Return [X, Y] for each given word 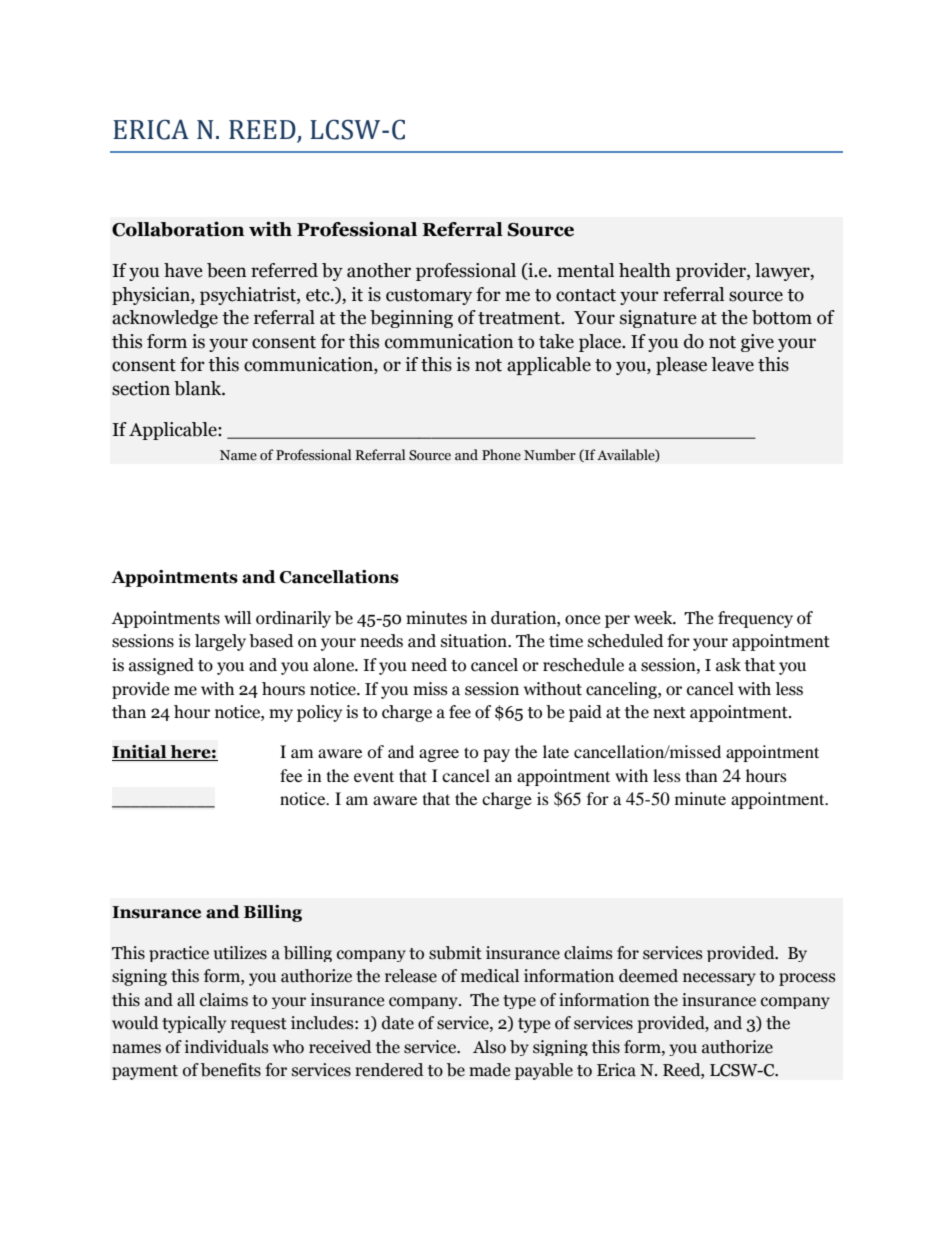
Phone [501, 455]
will [237, 617]
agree [439, 755]
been [227, 270]
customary [429, 297]
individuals [227, 1047]
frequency [755, 619]
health [645, 270]
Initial [140, 753]
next [669, 713]
